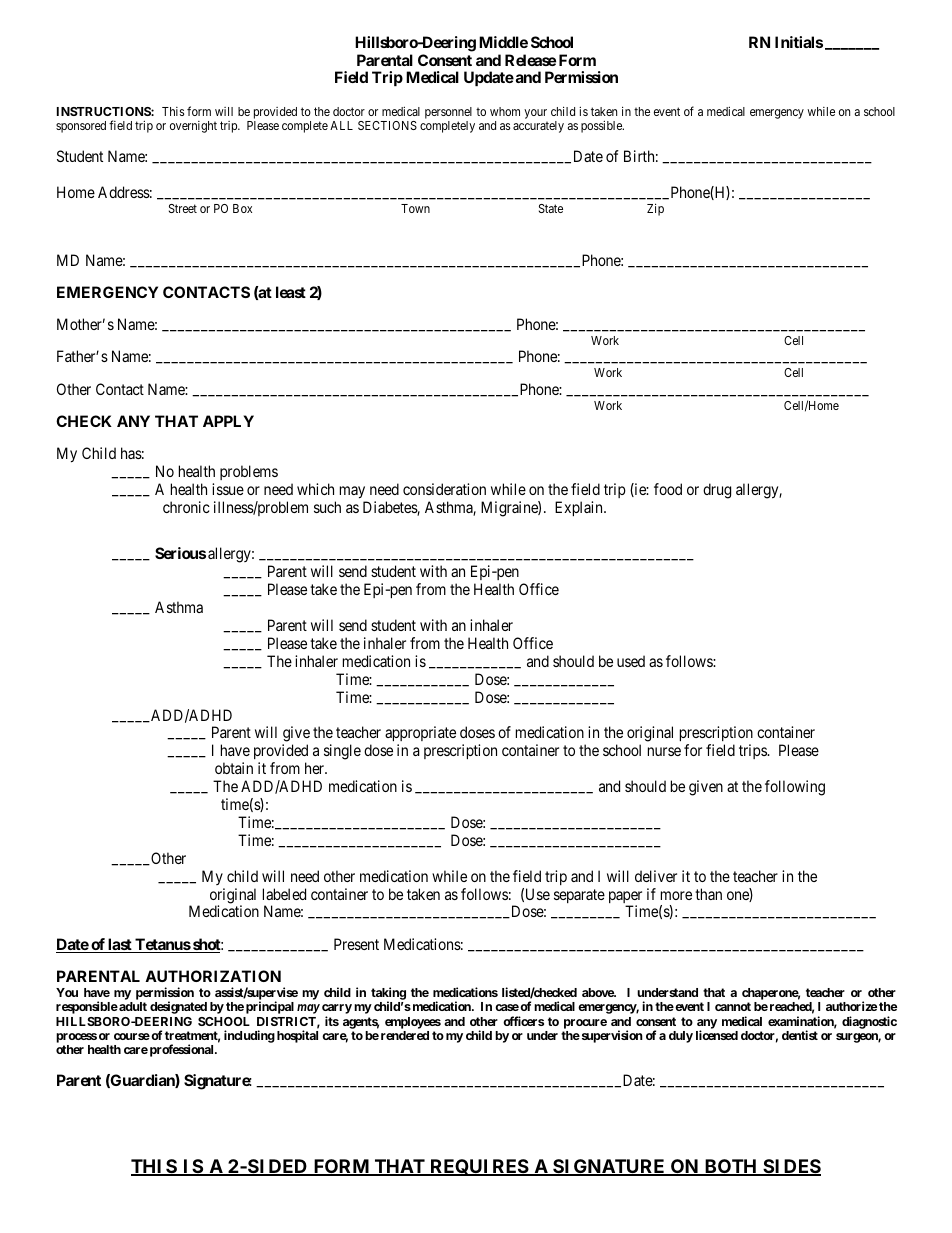  I want to click on consideration, so click(444, 489).
